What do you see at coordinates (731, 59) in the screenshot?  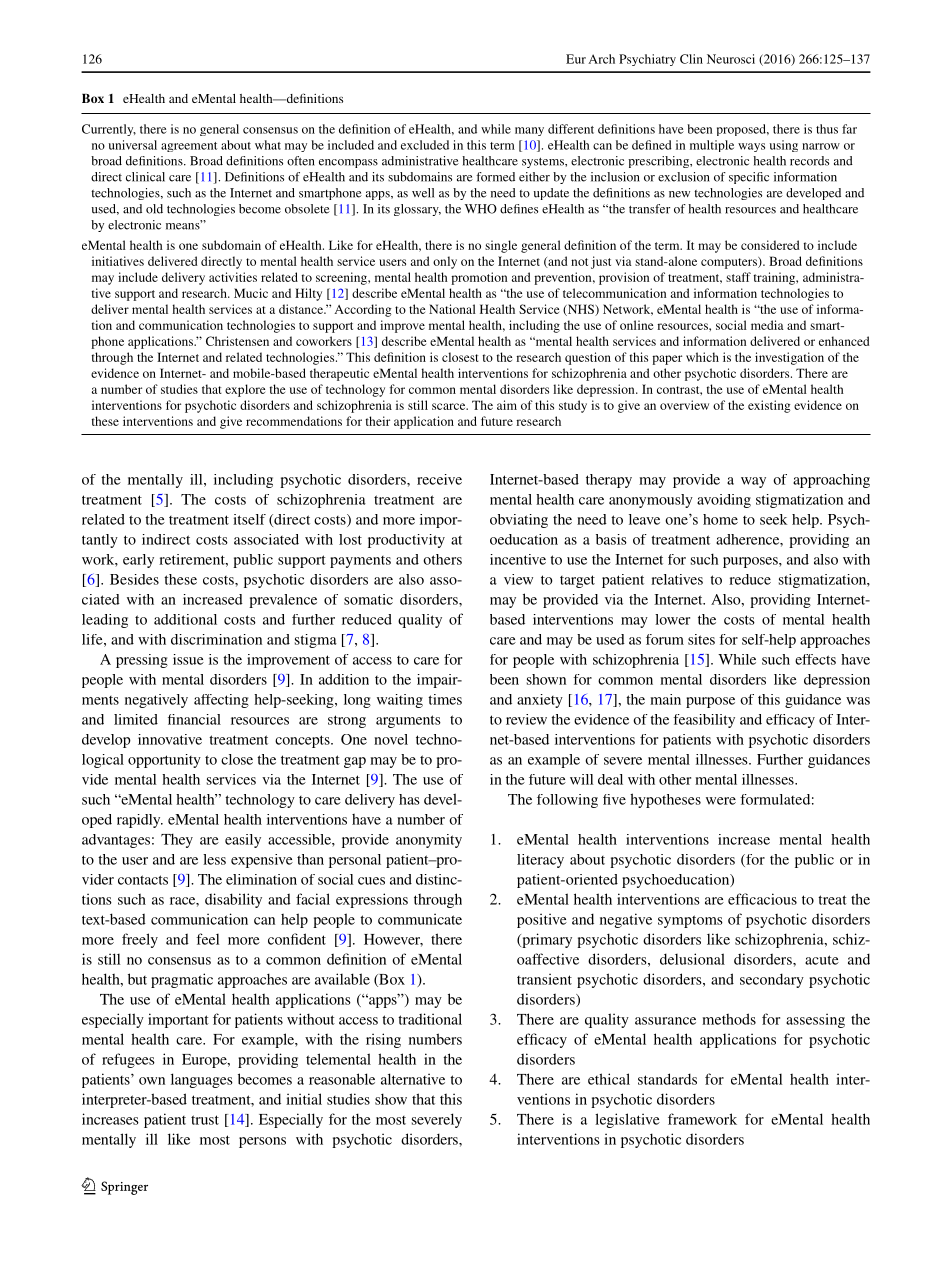 I see `Neurosci` at bounding box center [731, 59].
